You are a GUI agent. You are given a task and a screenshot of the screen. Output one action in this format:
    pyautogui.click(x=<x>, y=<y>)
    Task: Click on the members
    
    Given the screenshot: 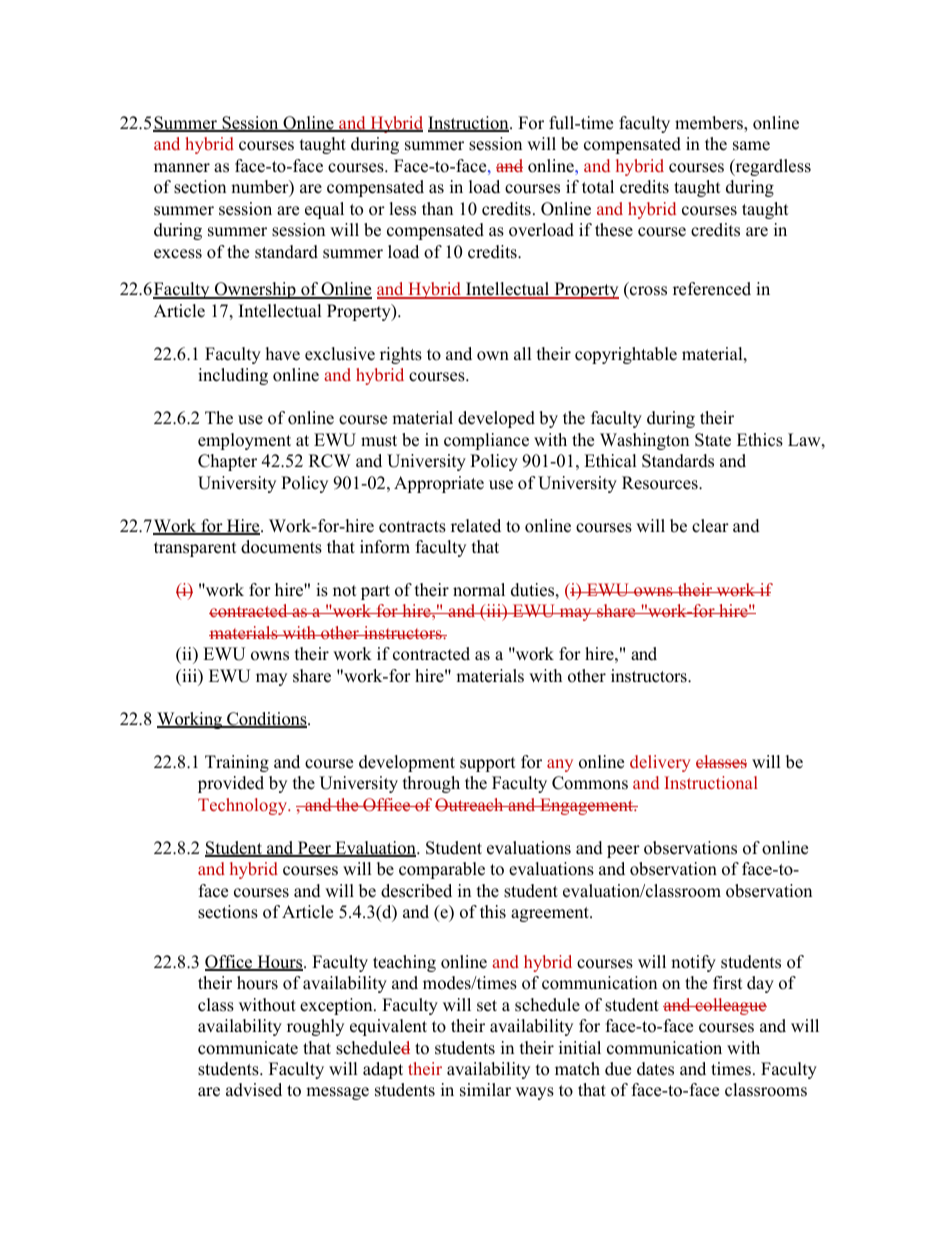 What is the action you would take?
    pyautogui.click(x=710, y=124)
